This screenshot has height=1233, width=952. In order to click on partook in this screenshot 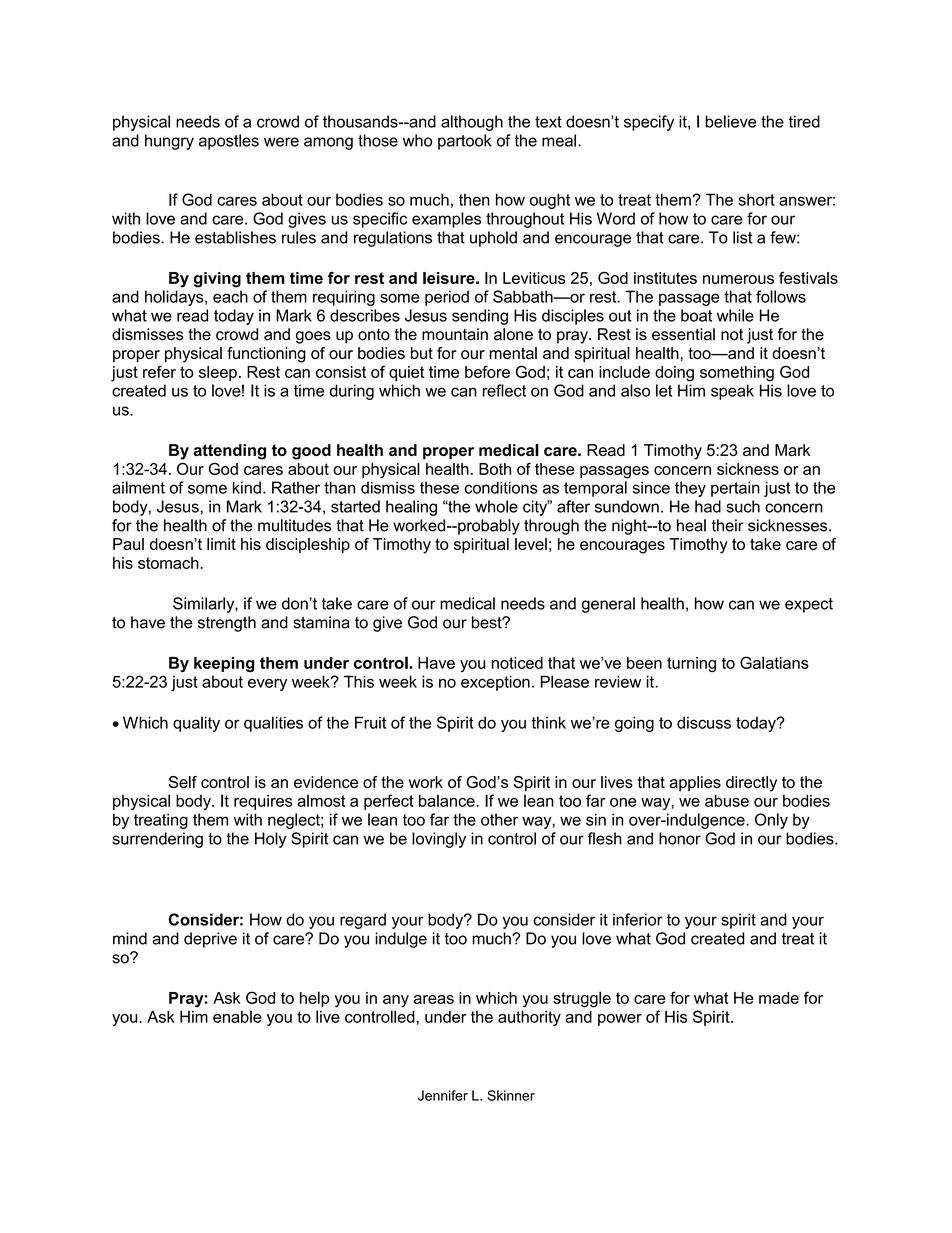, I will do `click(465, 142)`.
